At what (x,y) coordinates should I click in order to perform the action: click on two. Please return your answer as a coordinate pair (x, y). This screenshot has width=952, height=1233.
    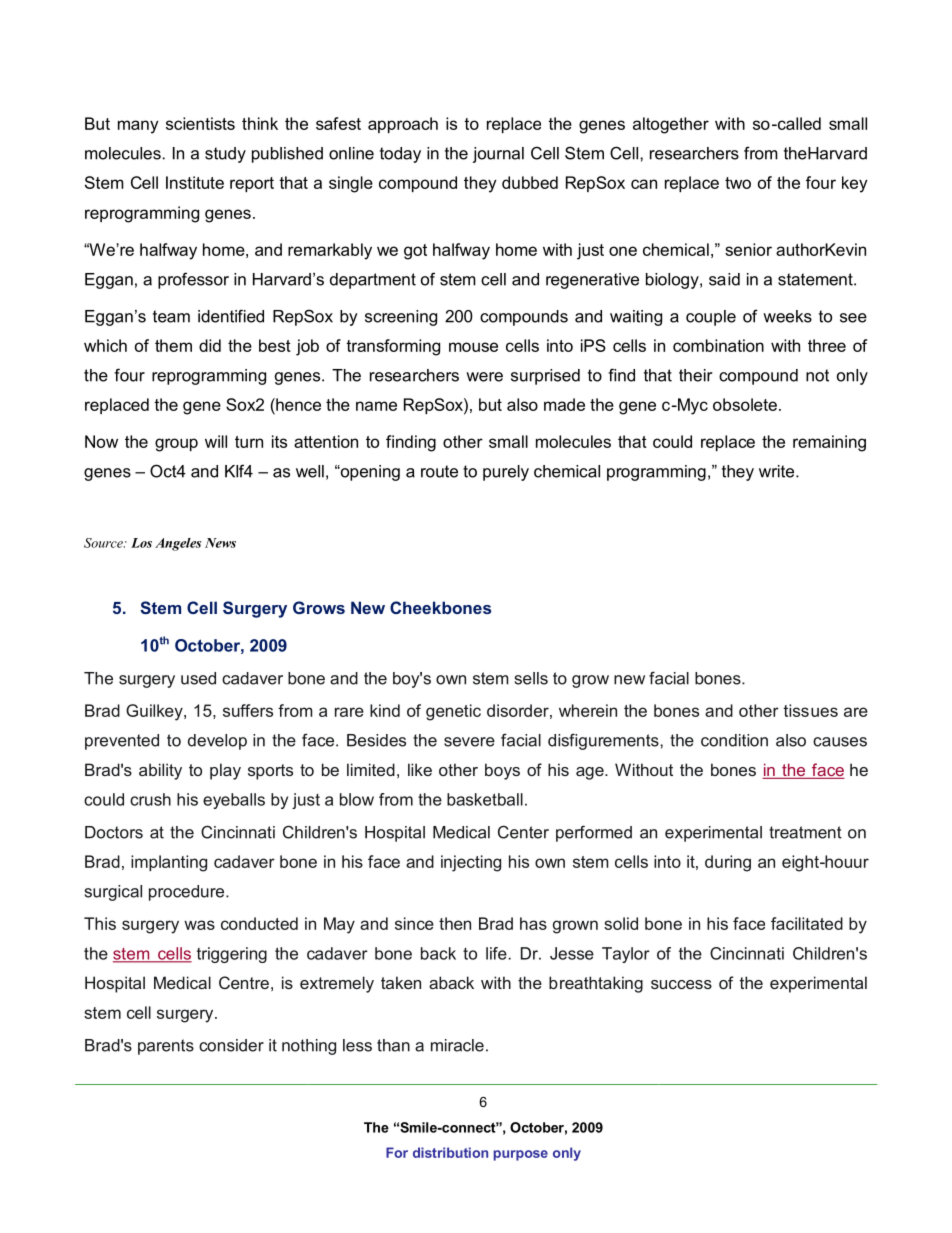
    Looking at the image, I should click on (738, 183).
